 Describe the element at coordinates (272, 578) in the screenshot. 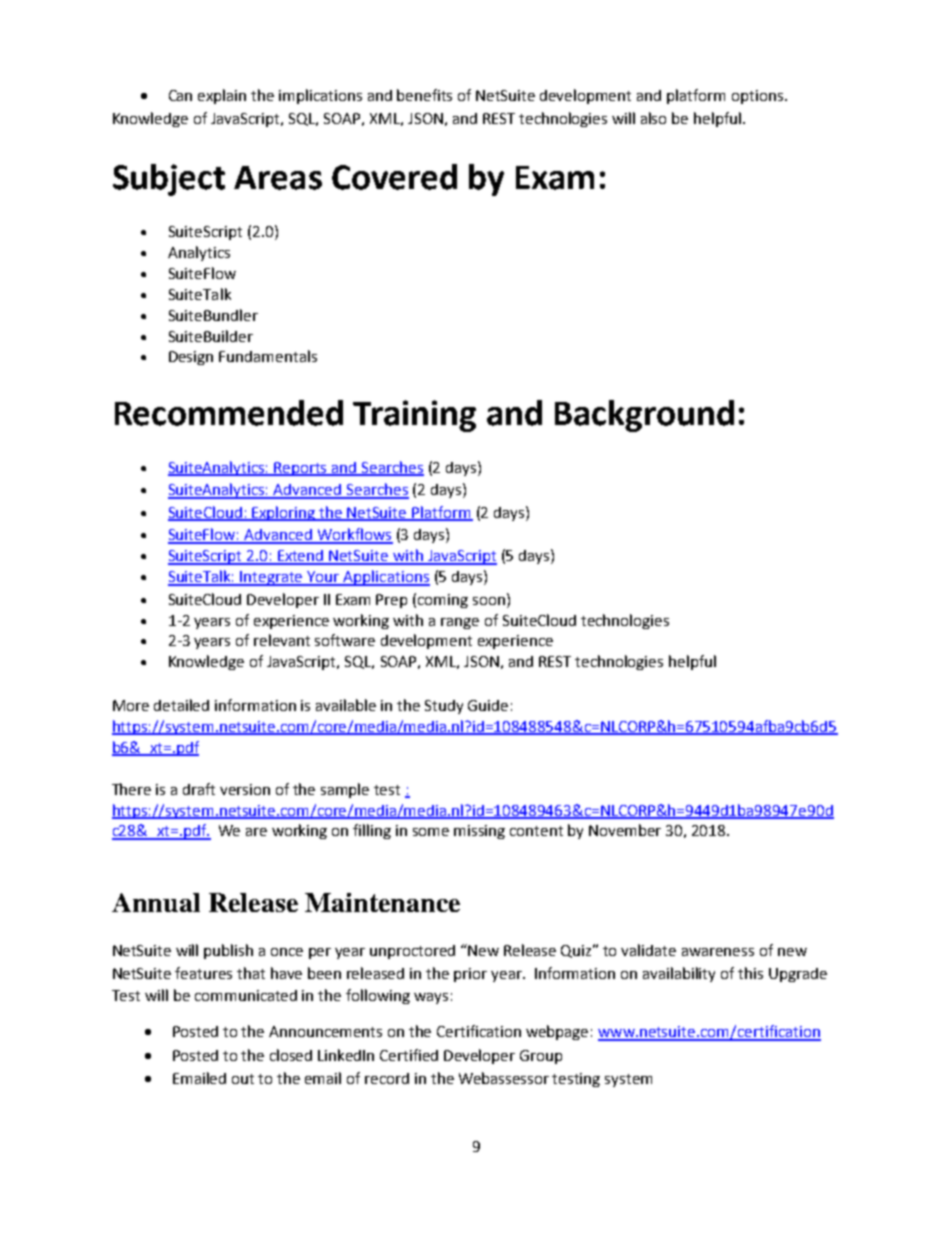

I see `Integrate` at that location.
